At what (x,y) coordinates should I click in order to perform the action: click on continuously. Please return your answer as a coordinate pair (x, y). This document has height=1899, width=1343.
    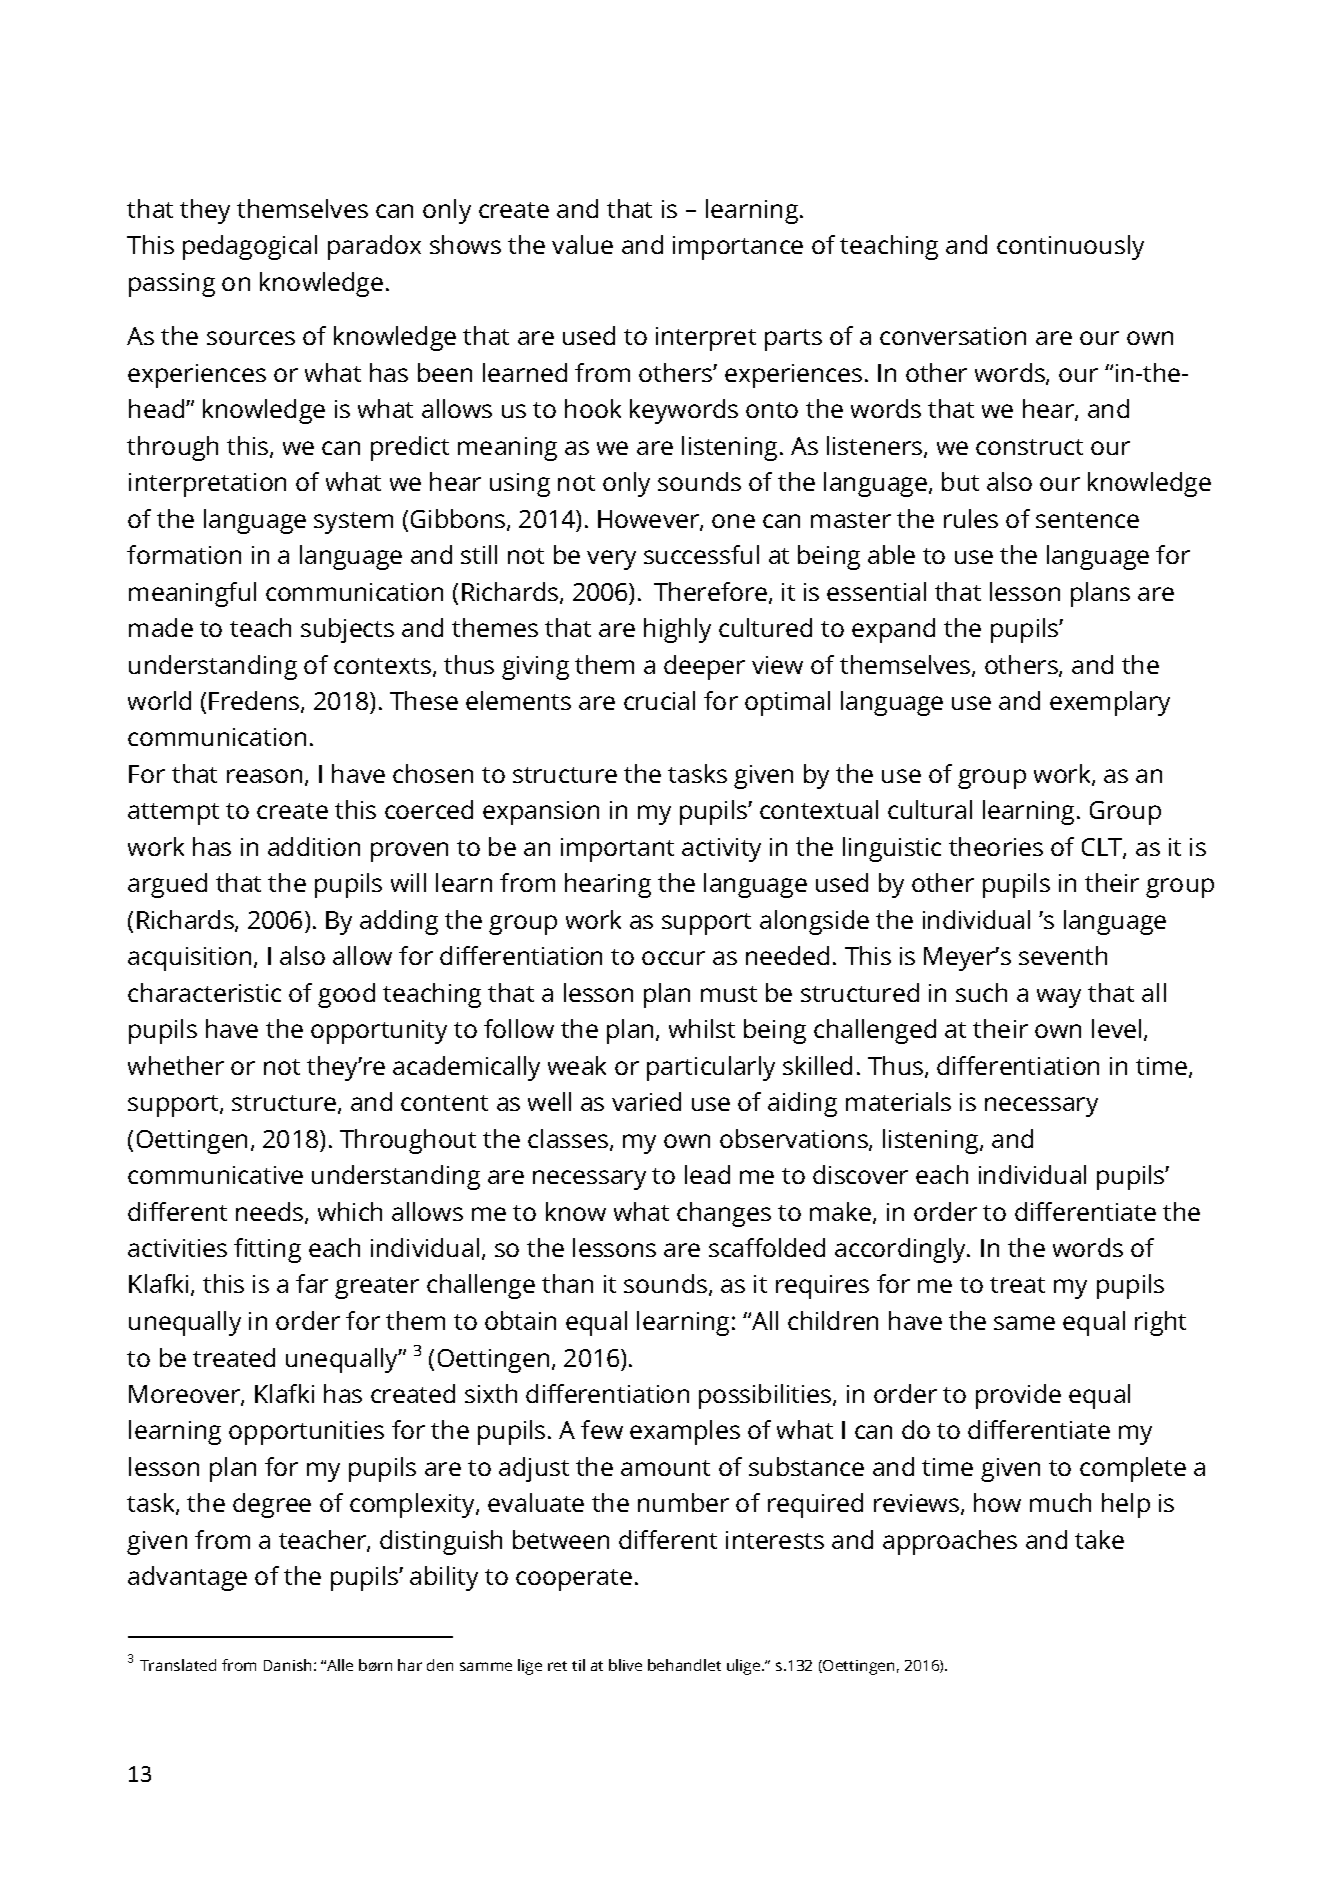
    Looking at the image, I should click on (1070, 247).
